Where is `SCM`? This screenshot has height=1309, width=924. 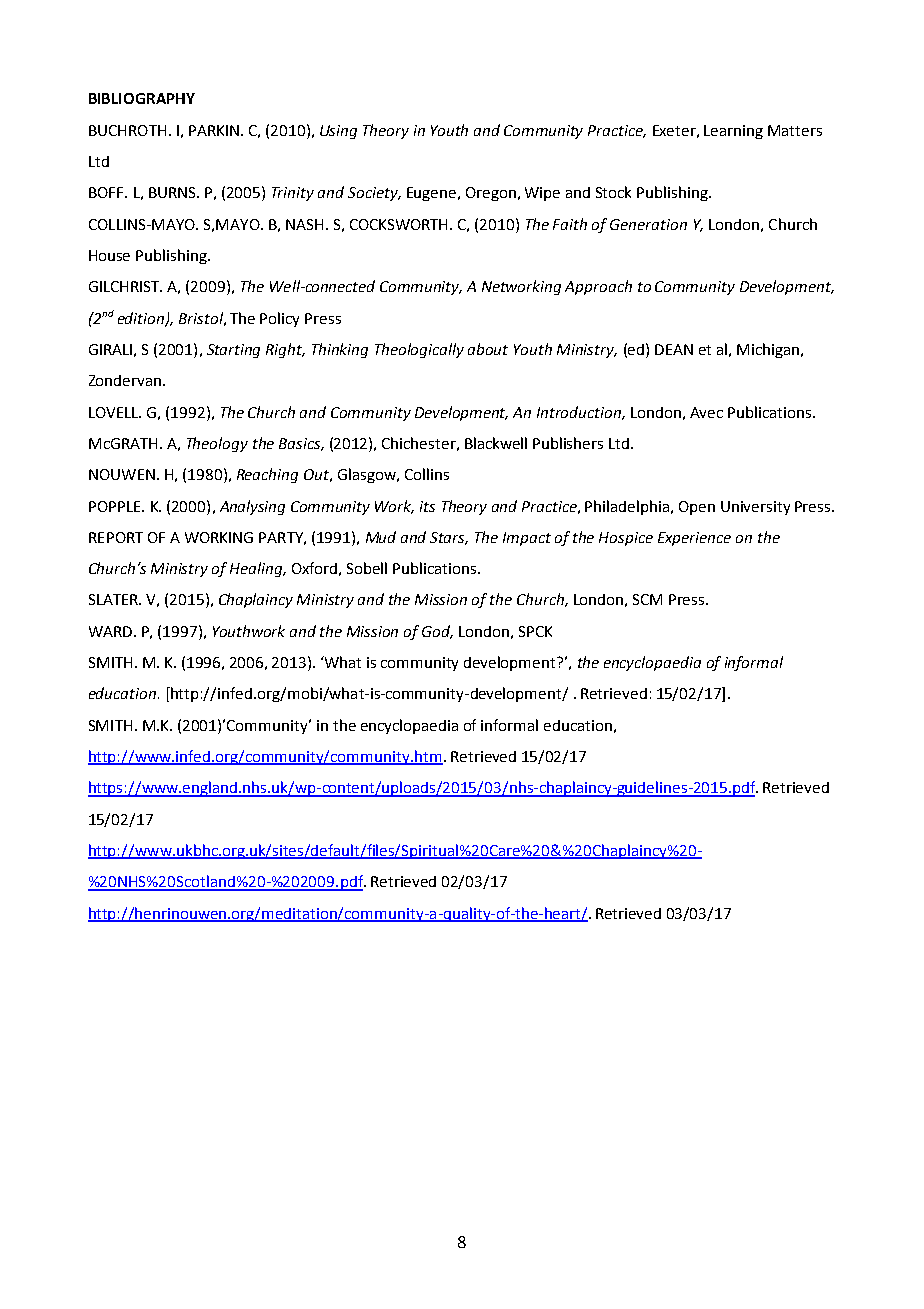
SCM is located at coordinates (647, 599).
